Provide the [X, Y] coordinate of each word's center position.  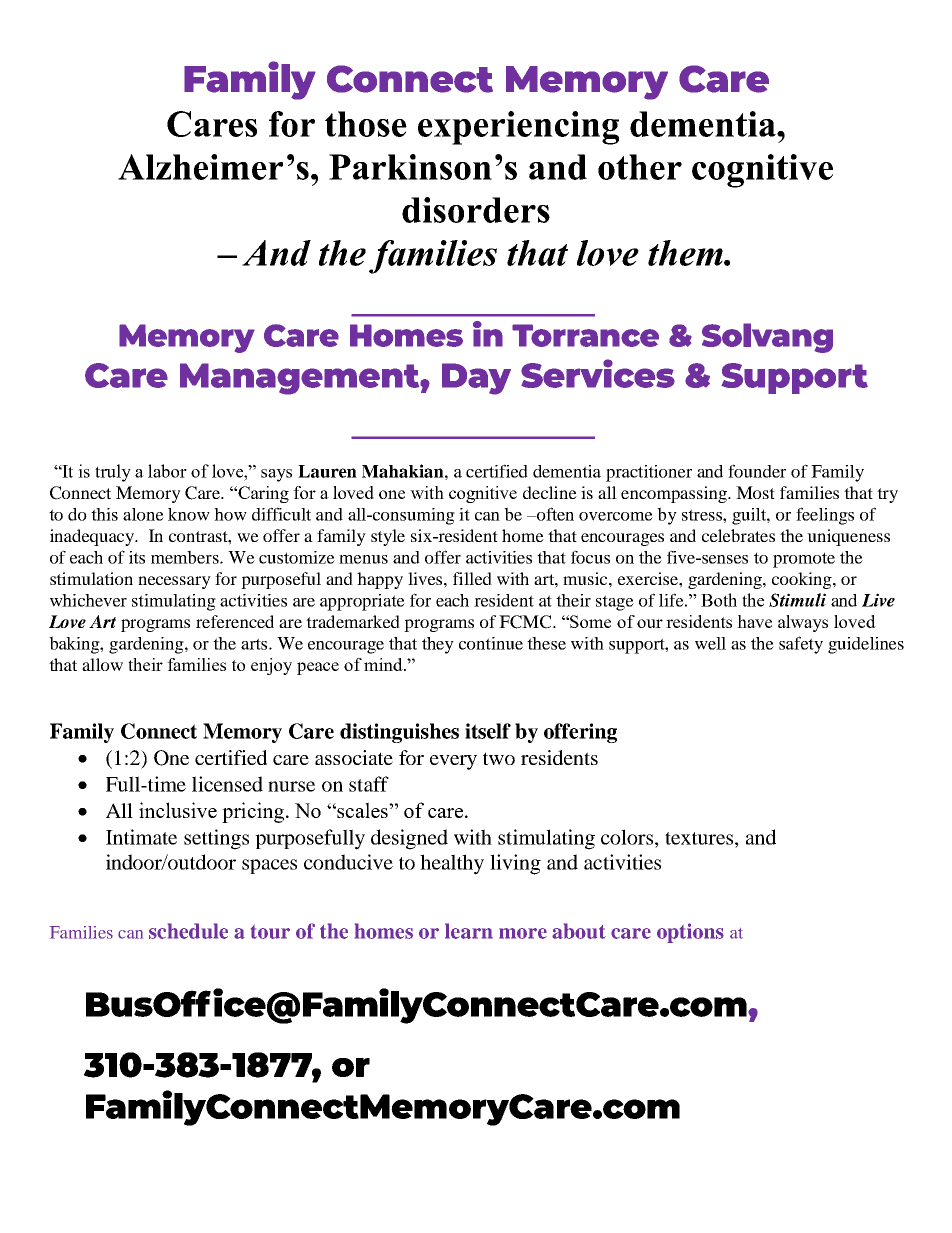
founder [757, 471]
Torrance [585, 335]
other [640, 167]
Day [476, 379]
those [366, 124]
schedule [188, 931]
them [686, 253]
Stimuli [797, 600]
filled [472, 578]
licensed [227, 784]
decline [550, 492]
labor [167, 471]
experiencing [518, 128]
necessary [174, 582]
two [499, 758]
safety [801, 645]
